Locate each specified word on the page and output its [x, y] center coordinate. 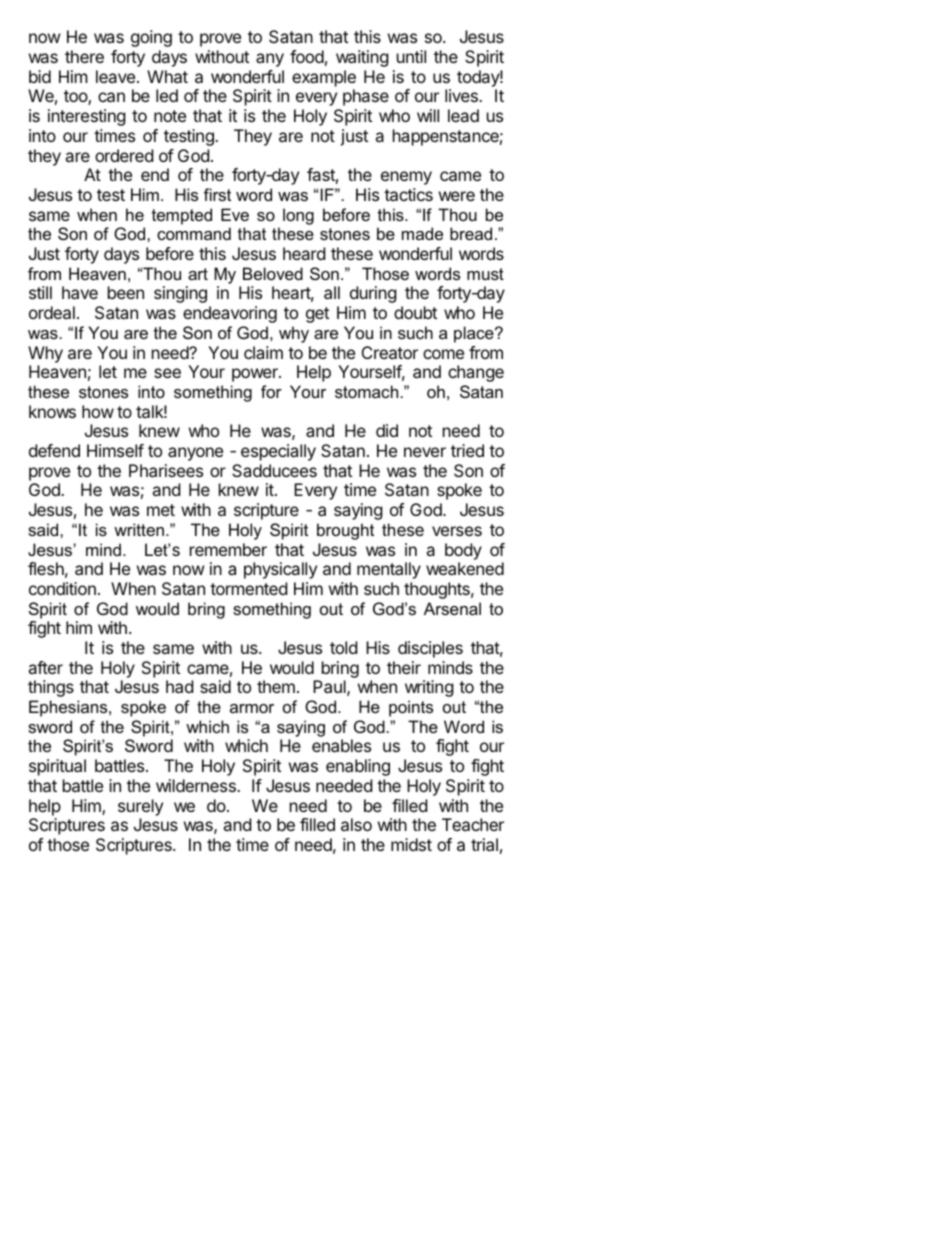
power [256, 375]
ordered [124, 155]
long [298, 216]
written [139, 529]
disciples [430, 649]
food [307, 56]
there [84, 56]
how [98, 411]
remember [228, 549]
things [51, 688]
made [422, 233]
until [411, 56]
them [276, 686]
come [443, 354]
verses [457, 531]
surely [140, 807]
